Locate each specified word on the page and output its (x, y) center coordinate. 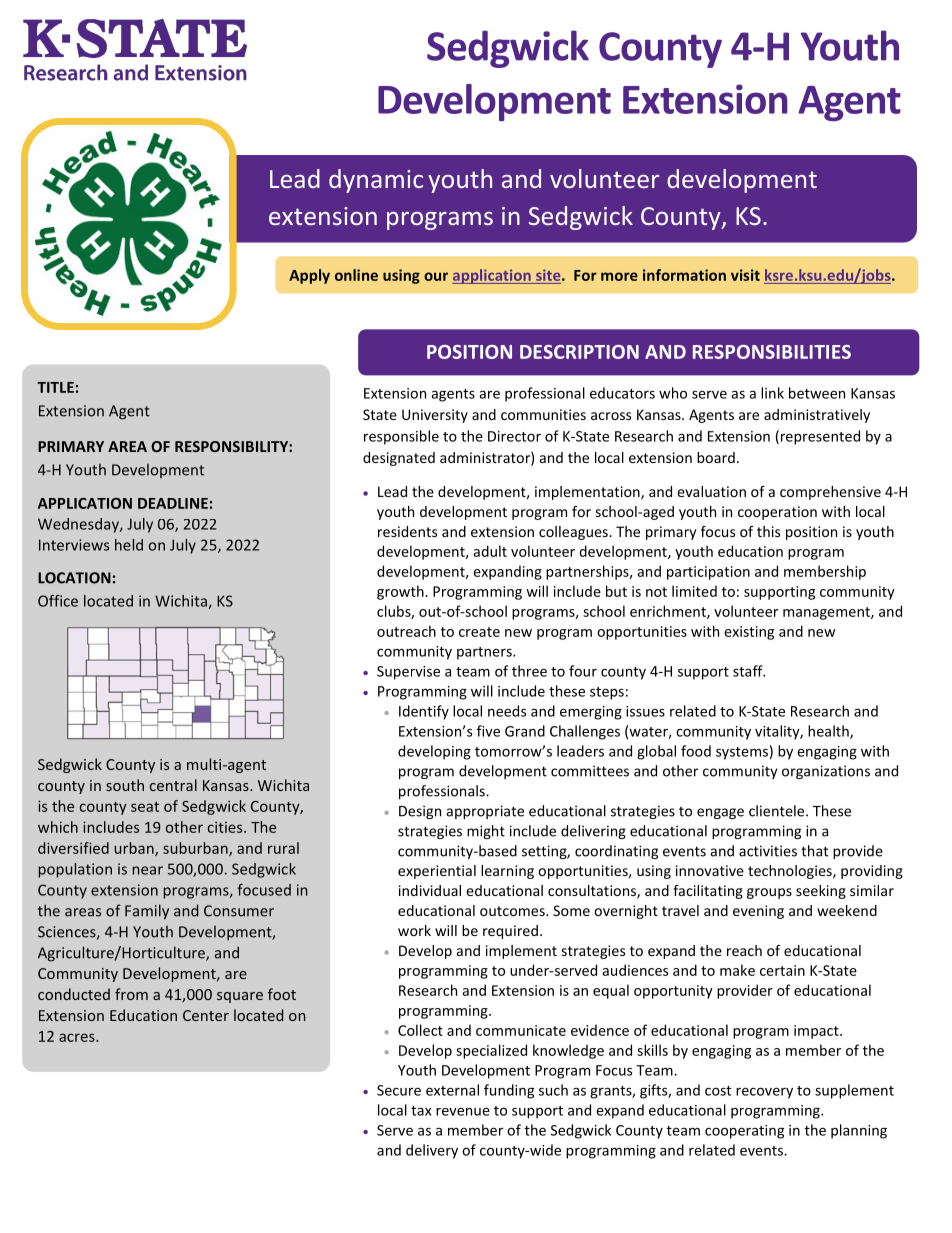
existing (749, 633)
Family (147, 912)
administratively (817, 416)
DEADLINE (173, 503)
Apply (309, 276)
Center (206, 1015)
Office (58, 601)
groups (769, 893)
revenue (463, 1111)
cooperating (744, 1132)
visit (745, 275)
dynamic (376, 181)
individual (430, 890)
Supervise (408, 673)
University (435, 416)
